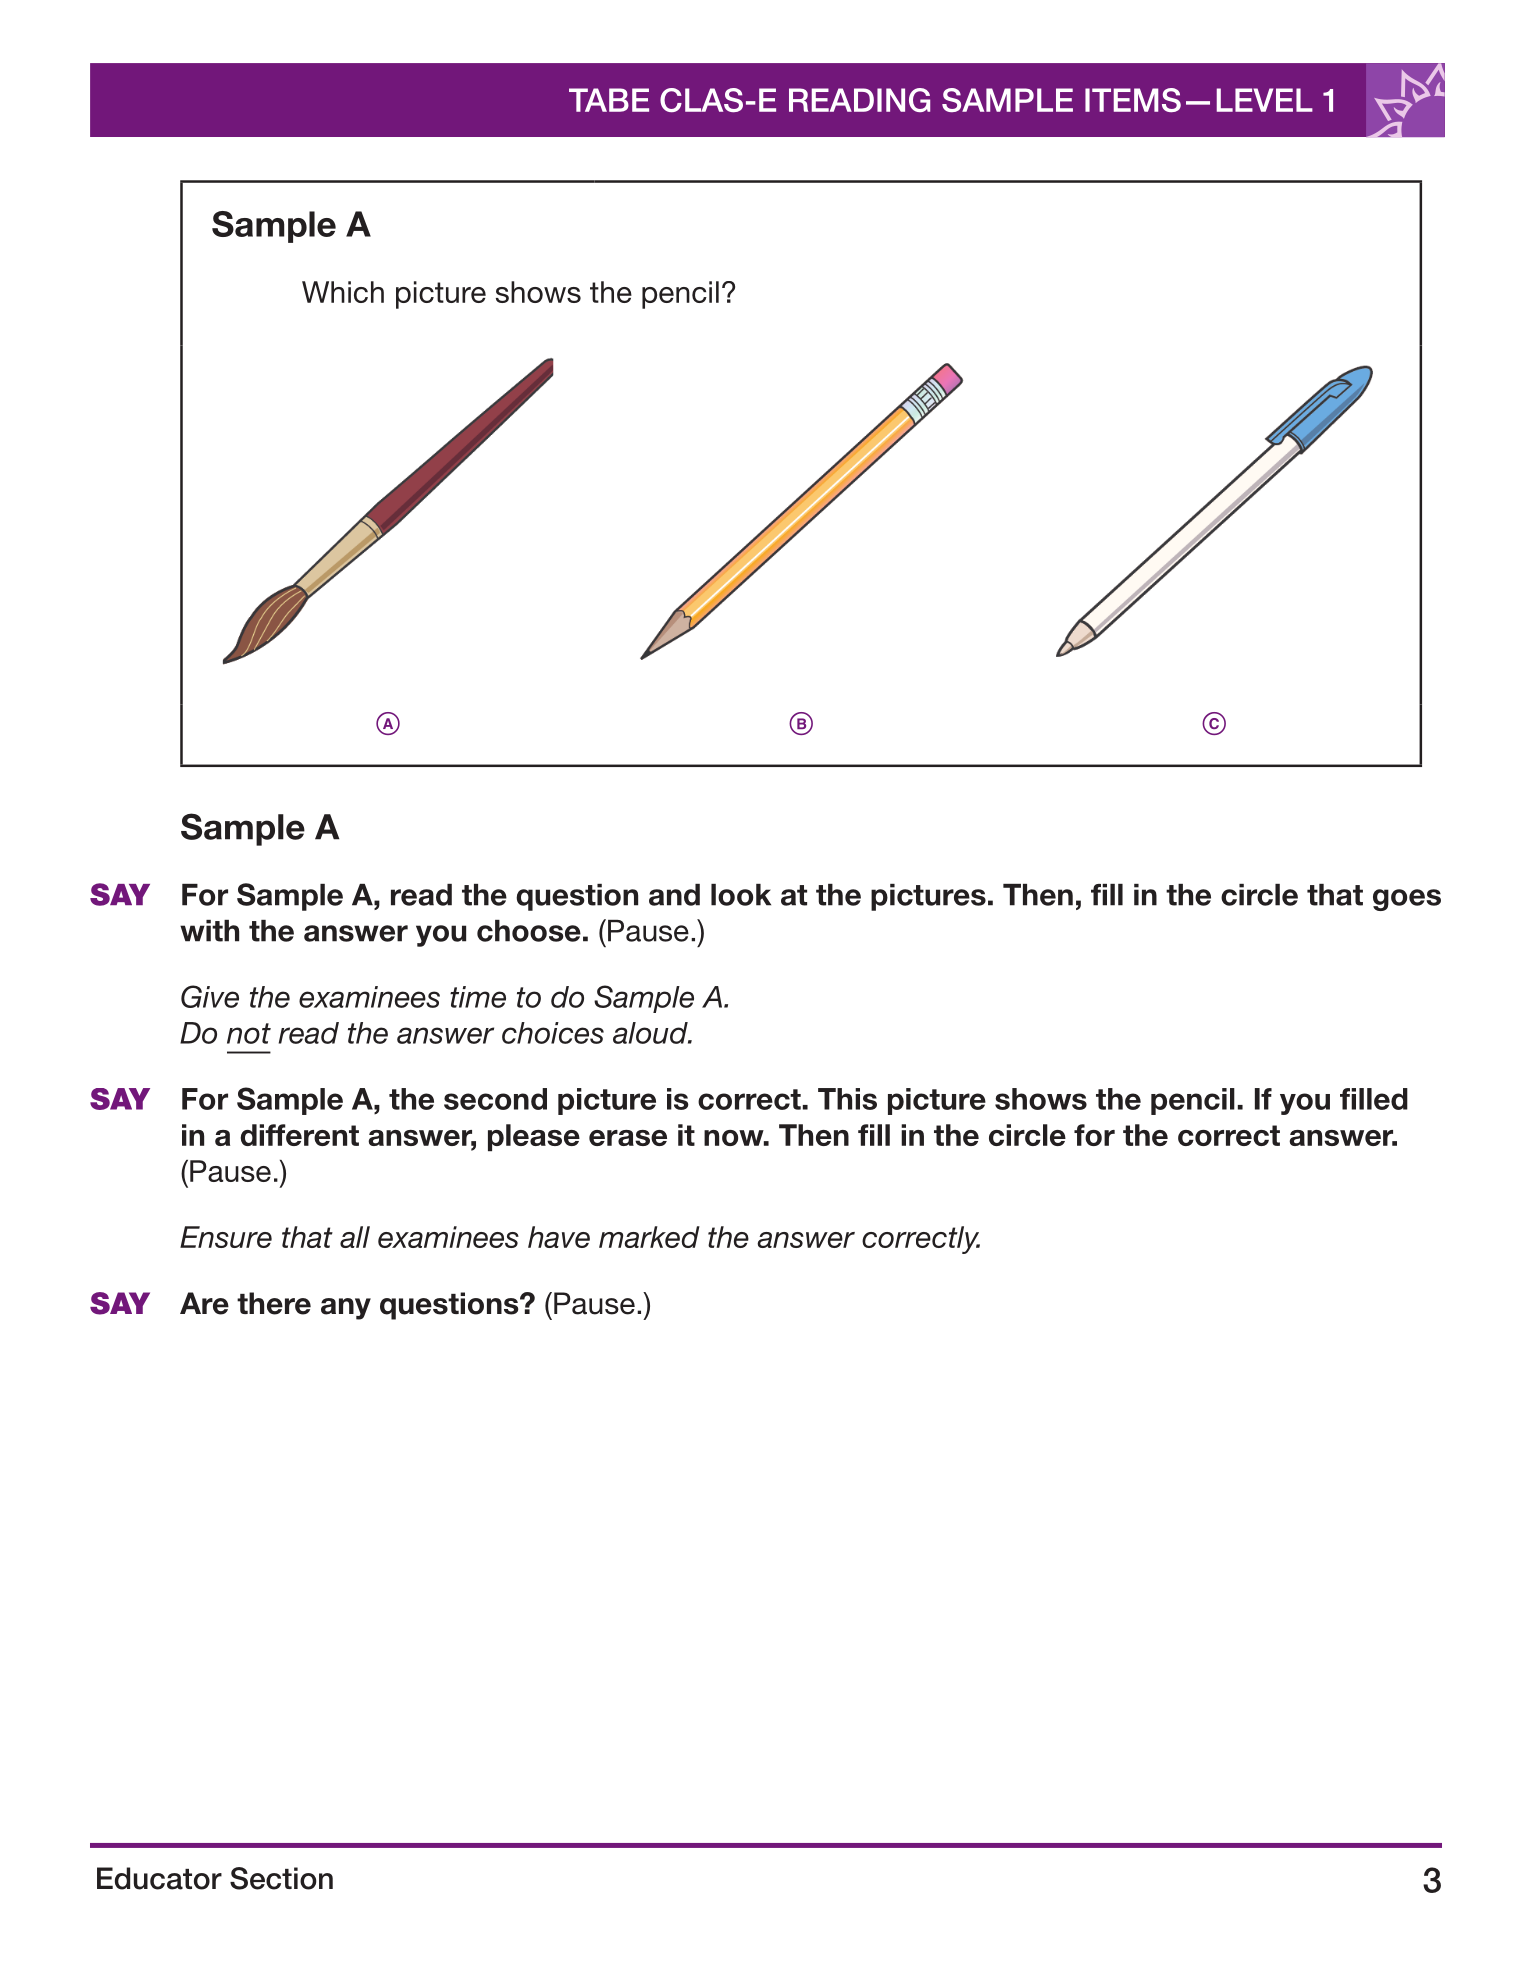  I want to click on goes, so click(1407, 900).
